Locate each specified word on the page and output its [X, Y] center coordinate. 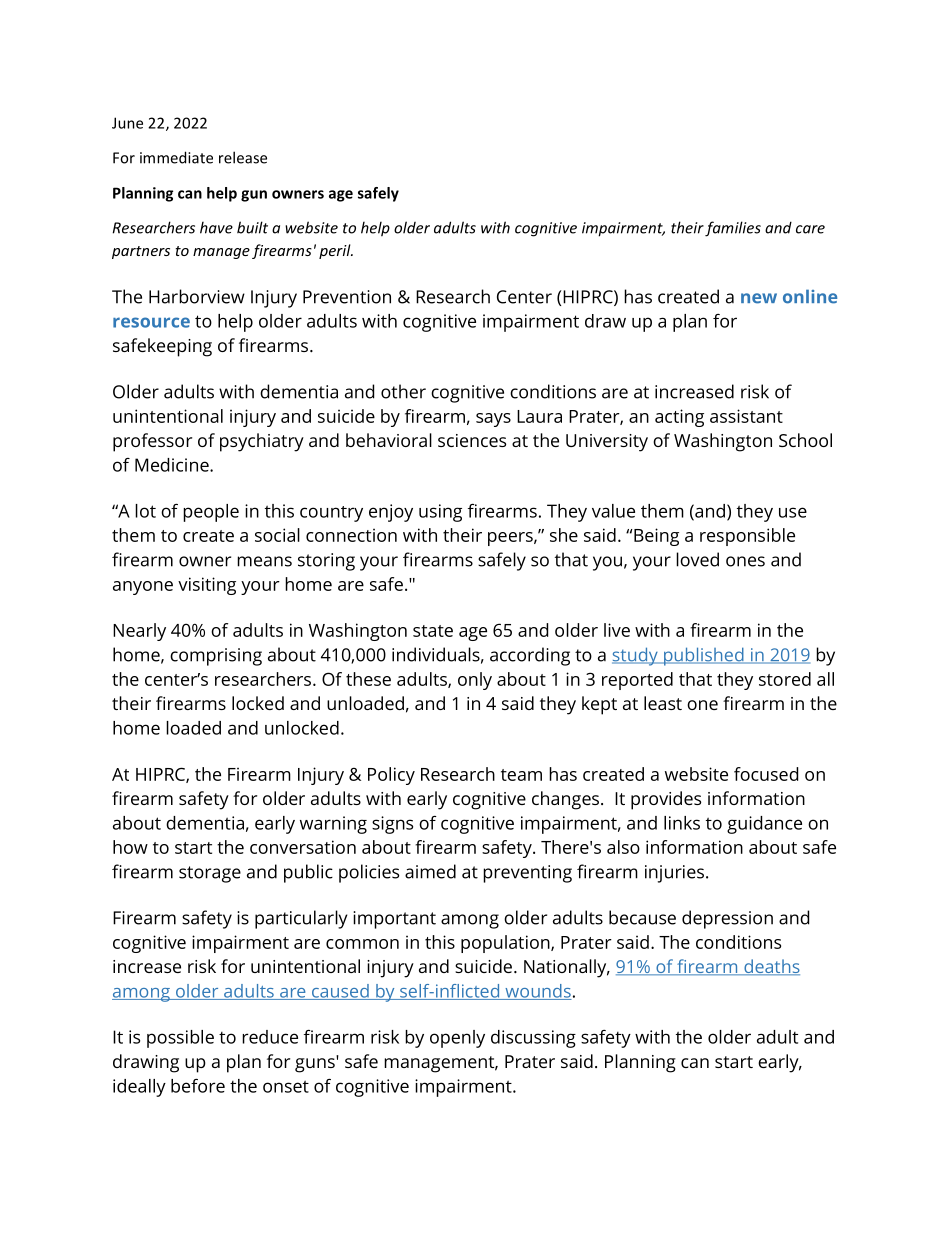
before [198, 1086]
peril [336, 251]
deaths [771, 967]
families [733, 229]
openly [457, 1039]
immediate [176, 157]
